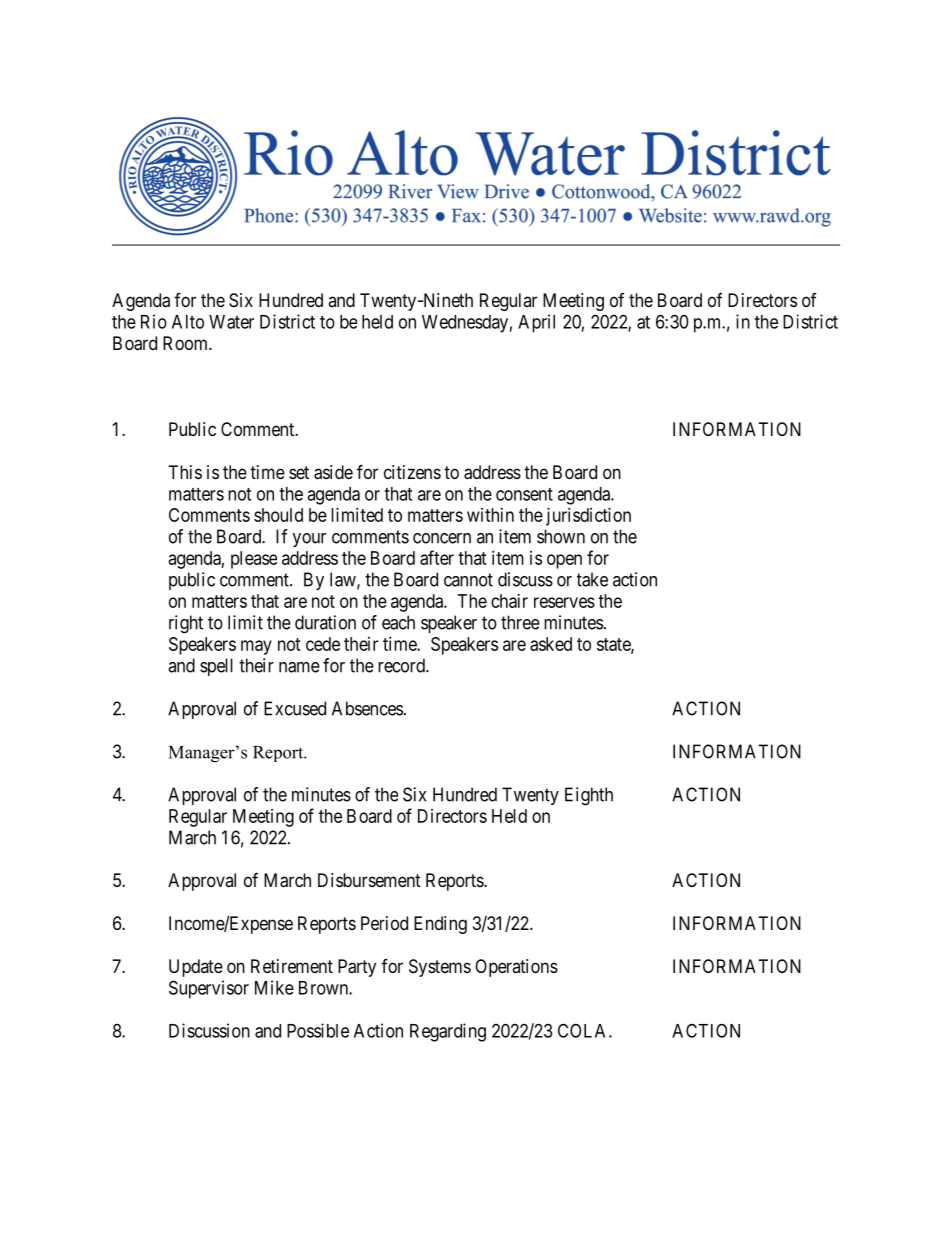  Describe the element at coordinates (589, 796) in the page. I see `Eighth` at that location.
